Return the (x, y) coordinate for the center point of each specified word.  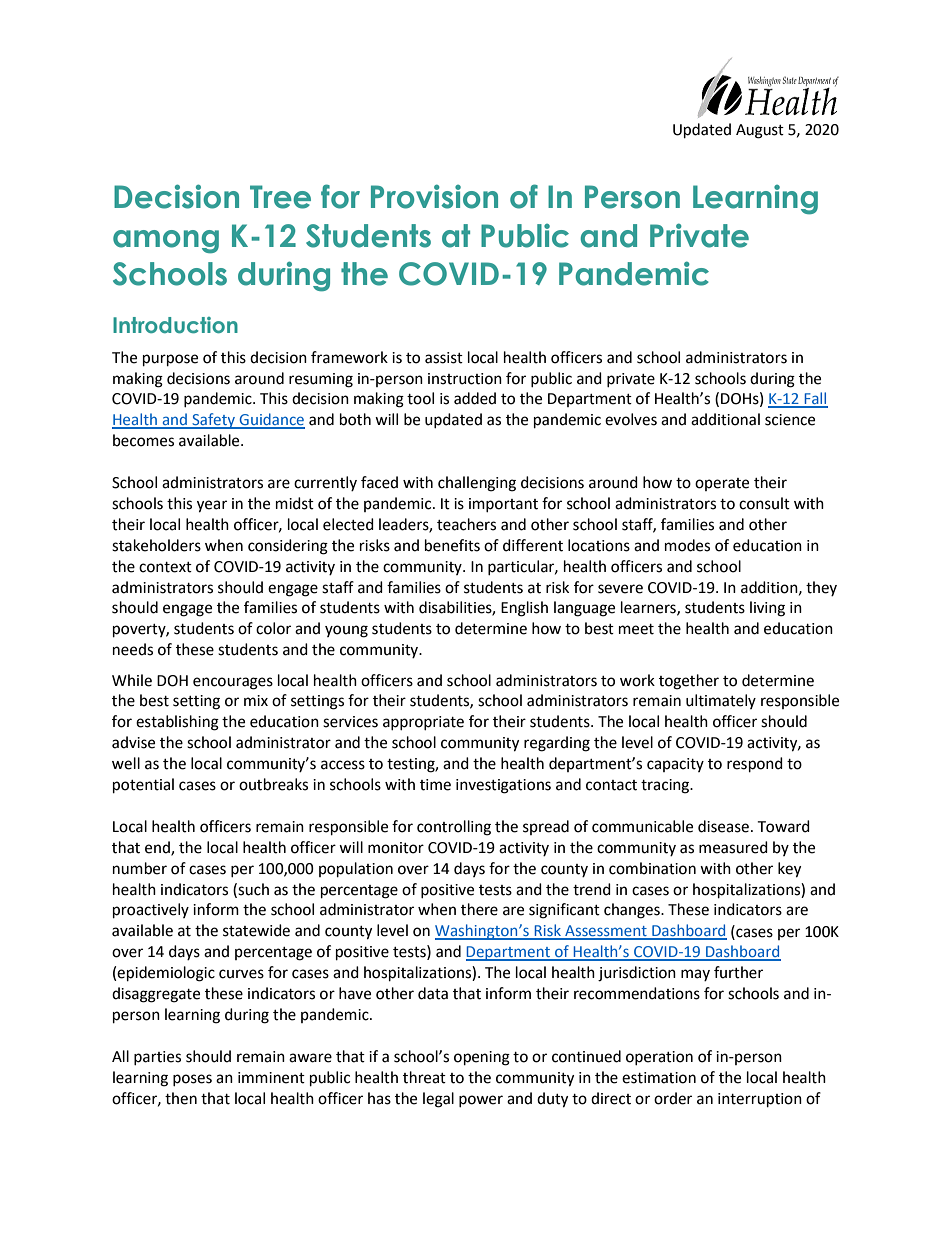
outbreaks (273, 784)
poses (192, 1080)
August (760, 131)
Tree (280, 197)
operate (722, 484)
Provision (434, 196)
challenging (477, 484)
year (212, 506)
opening (482, 1058)
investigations (503, 786)
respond (755, 765)
